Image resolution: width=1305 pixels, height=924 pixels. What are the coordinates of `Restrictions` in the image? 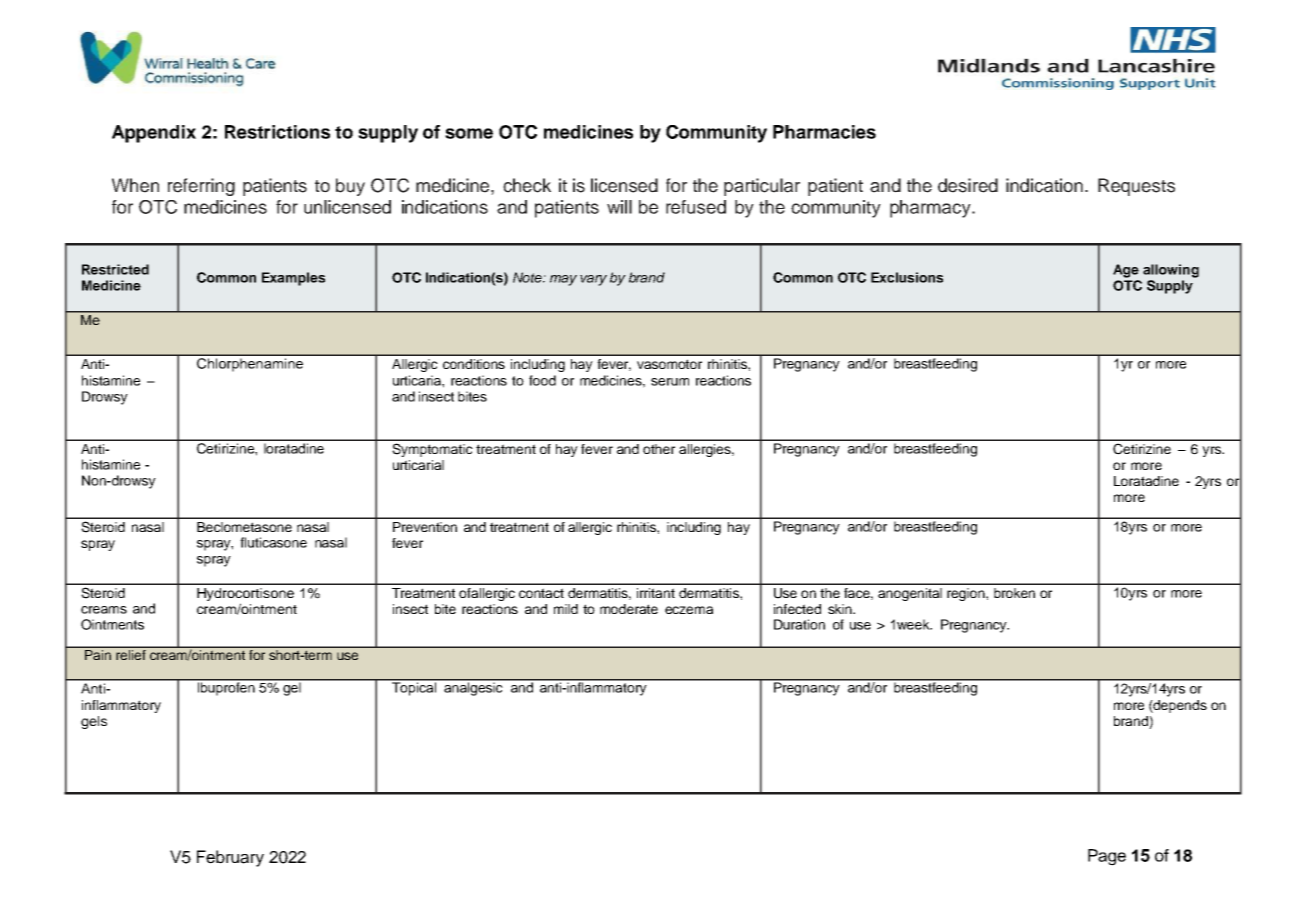 It's located at (277, 132).
